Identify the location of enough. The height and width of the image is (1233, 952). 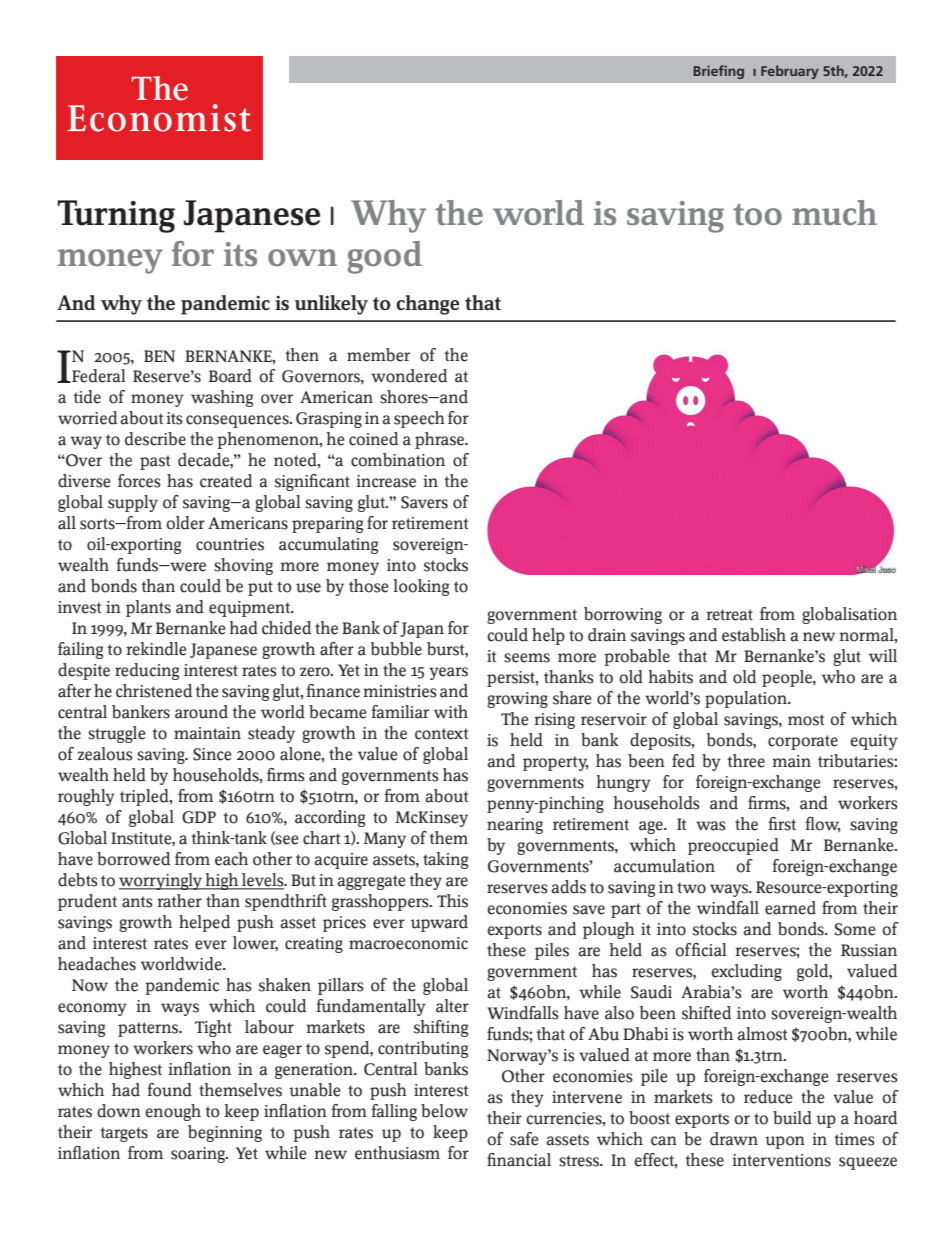
(173, 1112).
